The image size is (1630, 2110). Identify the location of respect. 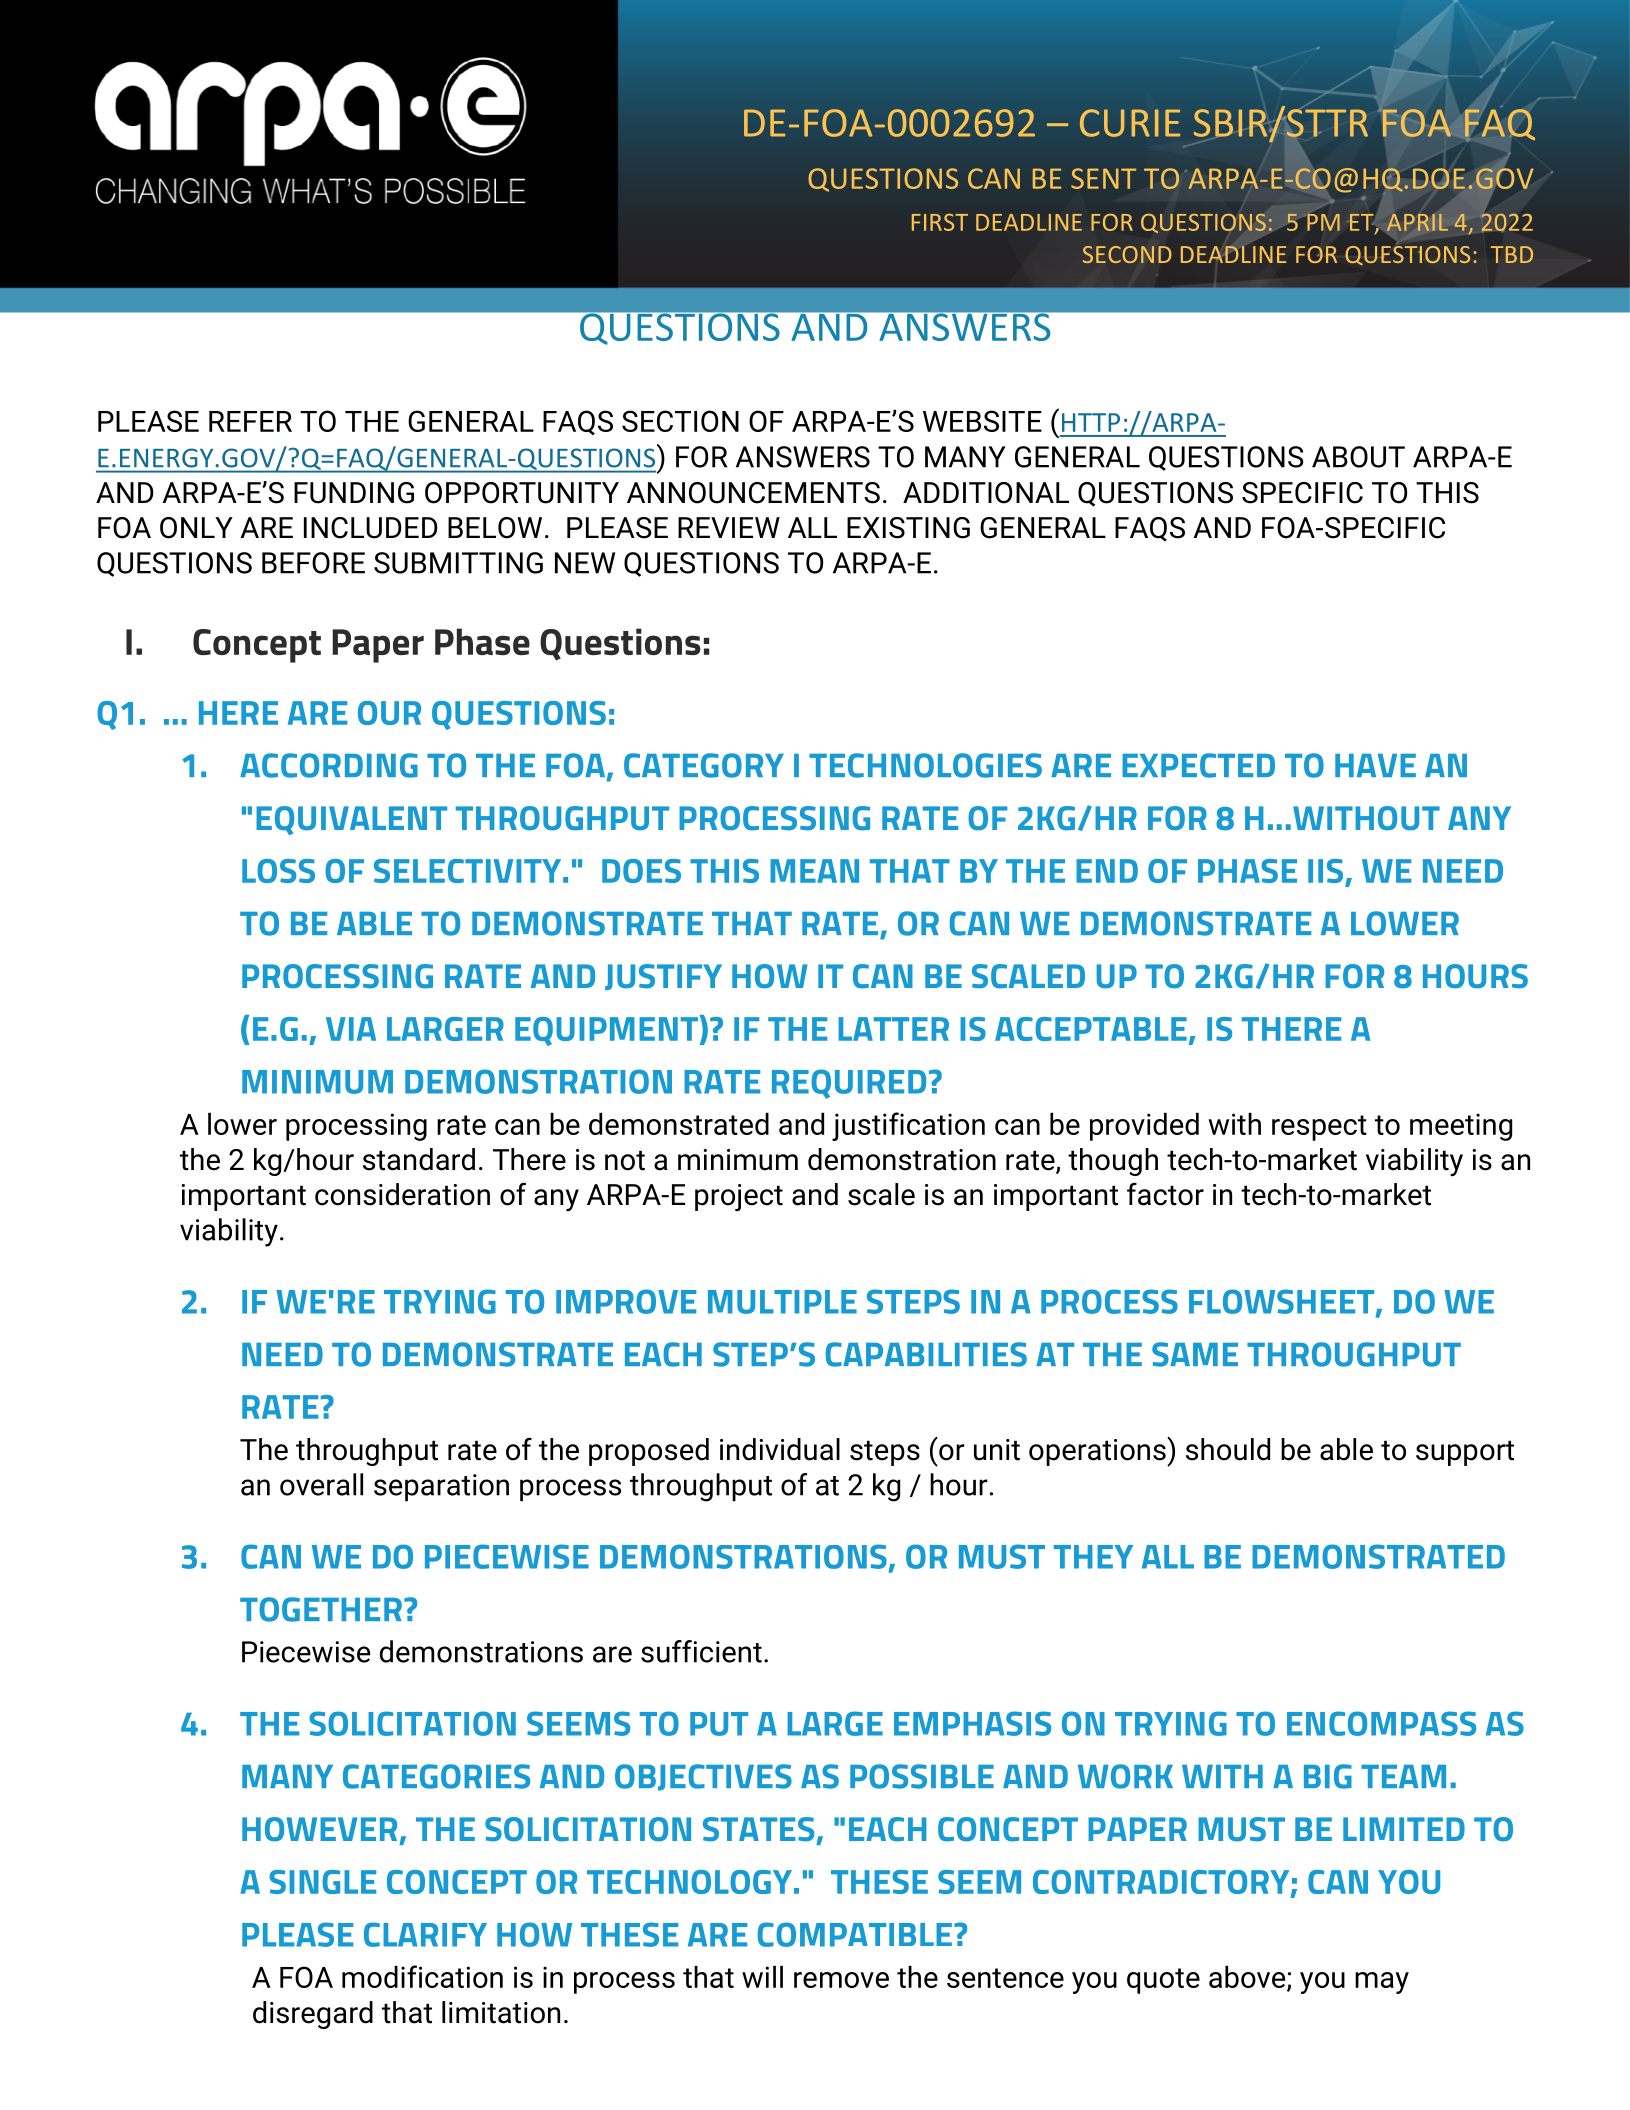
(1319, 1128).
